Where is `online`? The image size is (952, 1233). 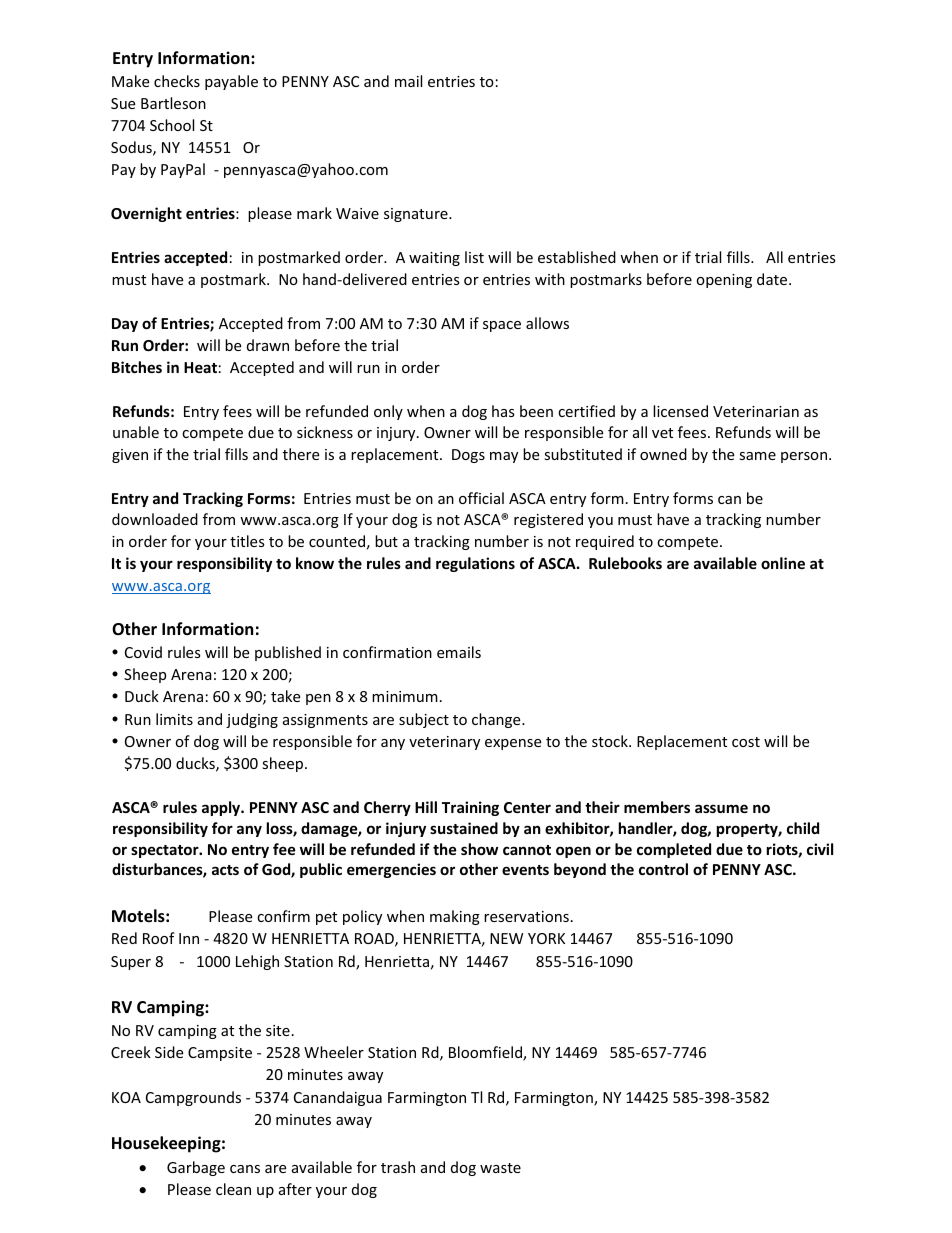 online is located at coordinates (783, 563).
